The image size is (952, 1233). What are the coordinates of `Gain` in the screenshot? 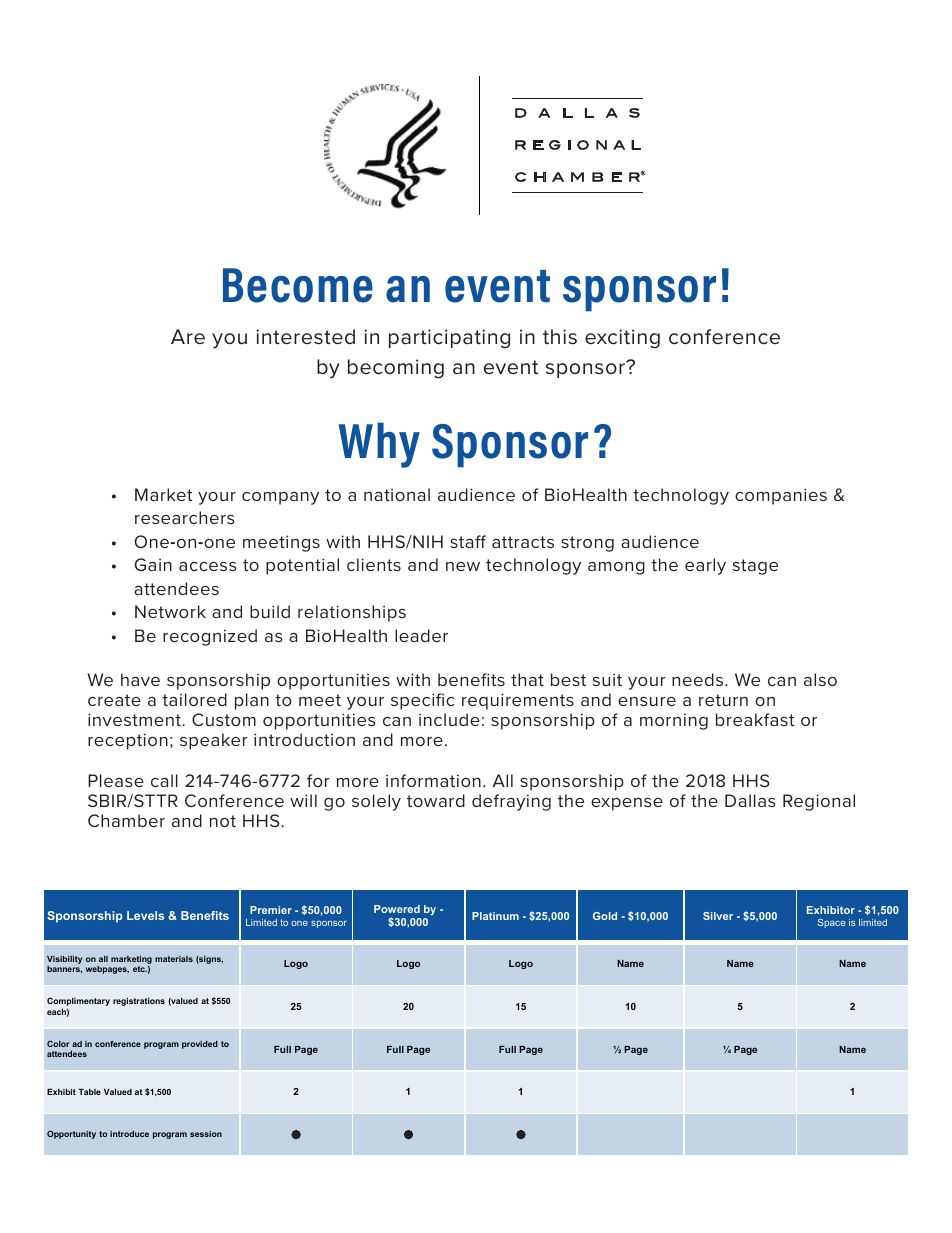 It's located at (153, 564).
